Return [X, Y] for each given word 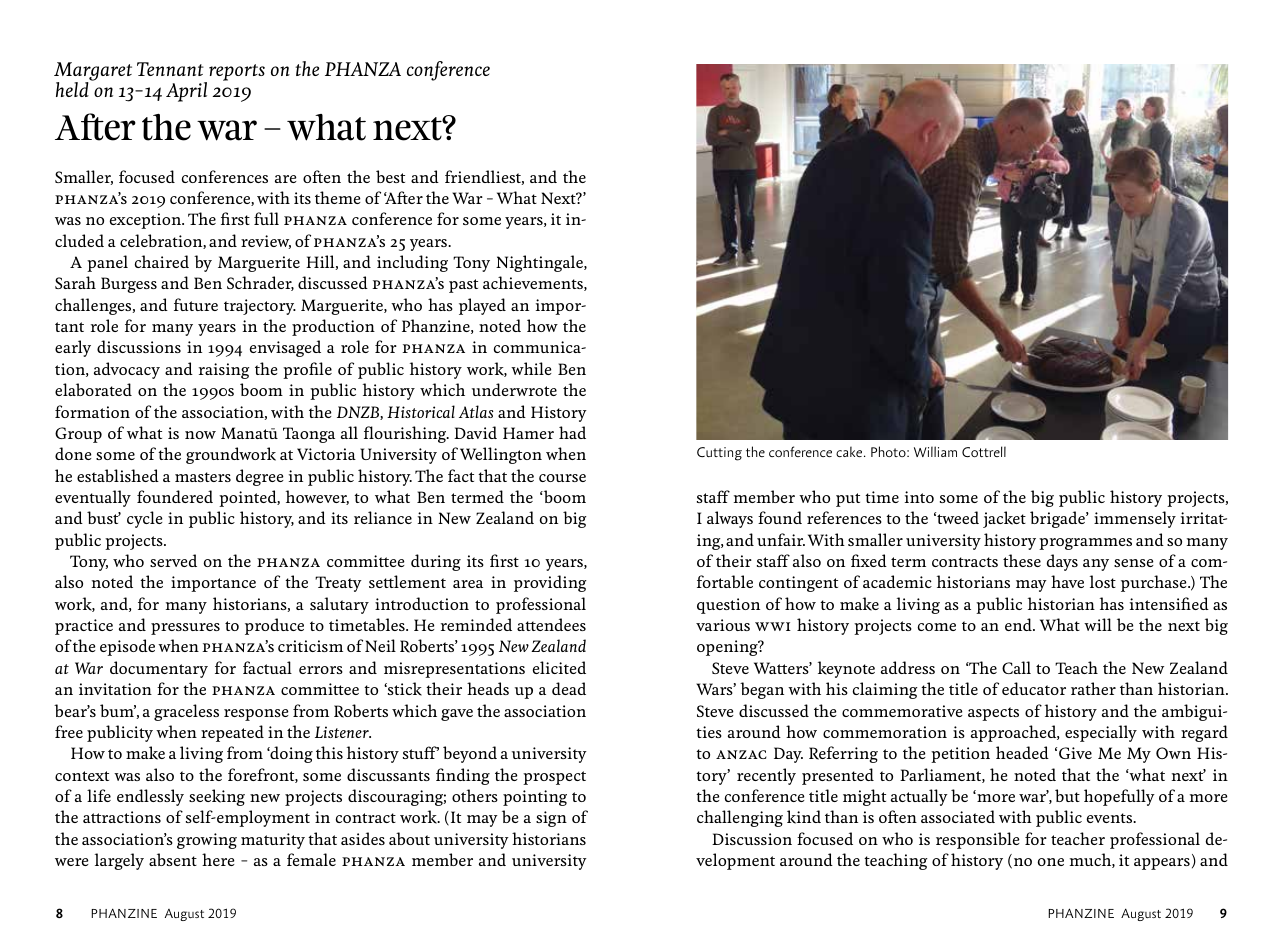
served [173, 560]
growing [207, 841]
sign [551, 819]
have [1067, 581]
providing [550, 583]
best [390, 176]
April [186, 92]
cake [850, 451]
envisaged [285, 348]
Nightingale [540, 263]
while [531, 368]
